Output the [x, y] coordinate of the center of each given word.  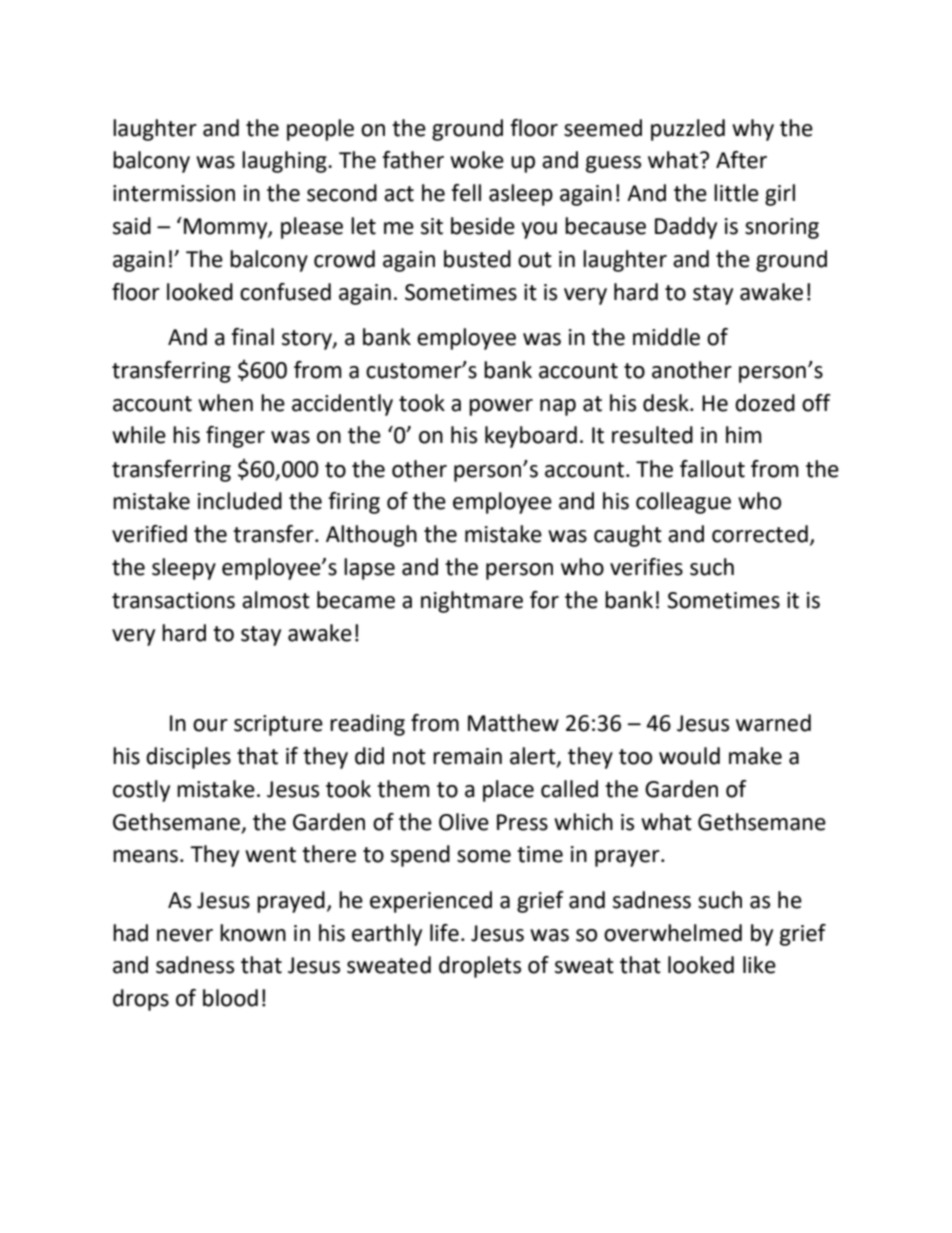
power [501, 407]
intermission [174, 193]
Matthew [513, 723]
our [210, 725]
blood [230, 998]
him [744, 434]
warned [773, 723]
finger [235, 437]
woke [477, 160]
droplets [480, 967]
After [741, 160]
